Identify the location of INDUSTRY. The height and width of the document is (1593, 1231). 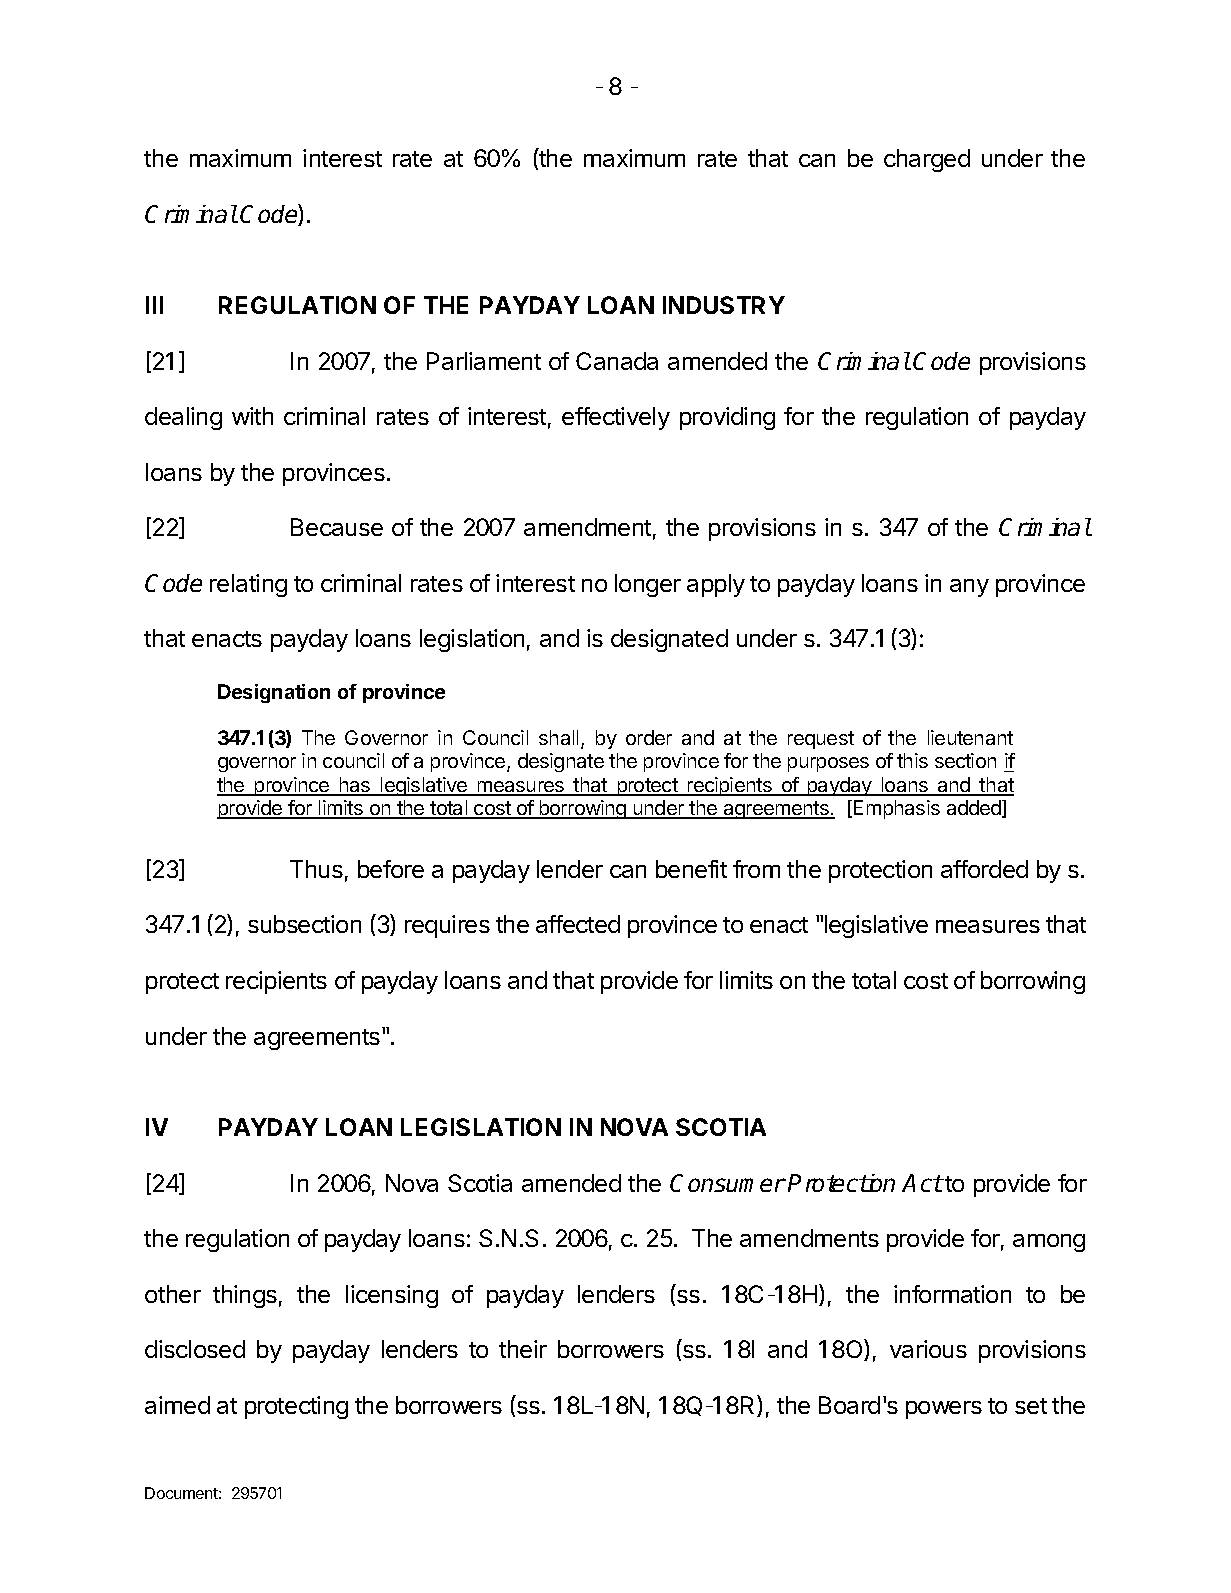
(724, 305).
